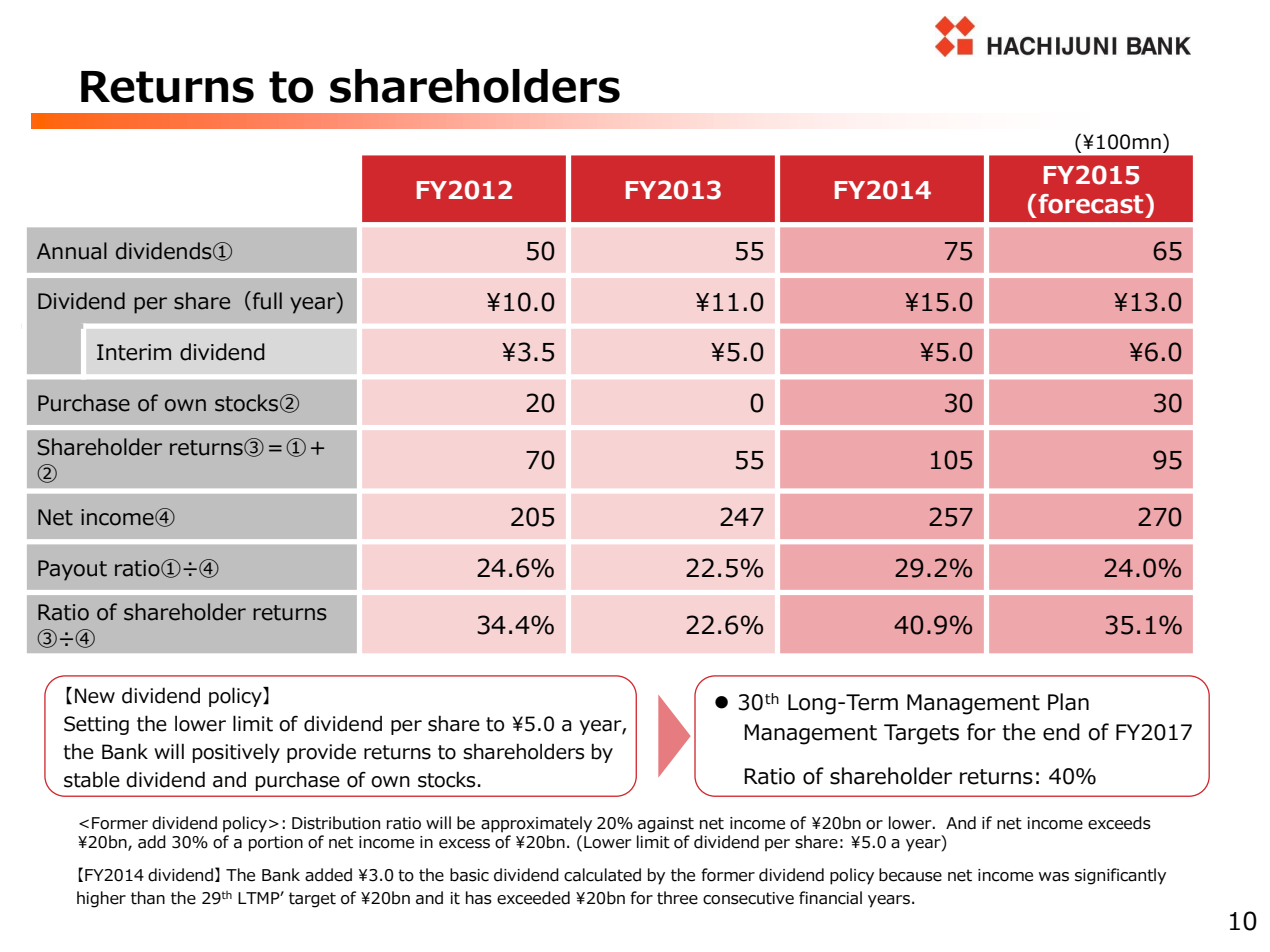 The image size is (1270, 952). Describe the element at coordinates (666, 825) in the document. I see `against` at that location.
